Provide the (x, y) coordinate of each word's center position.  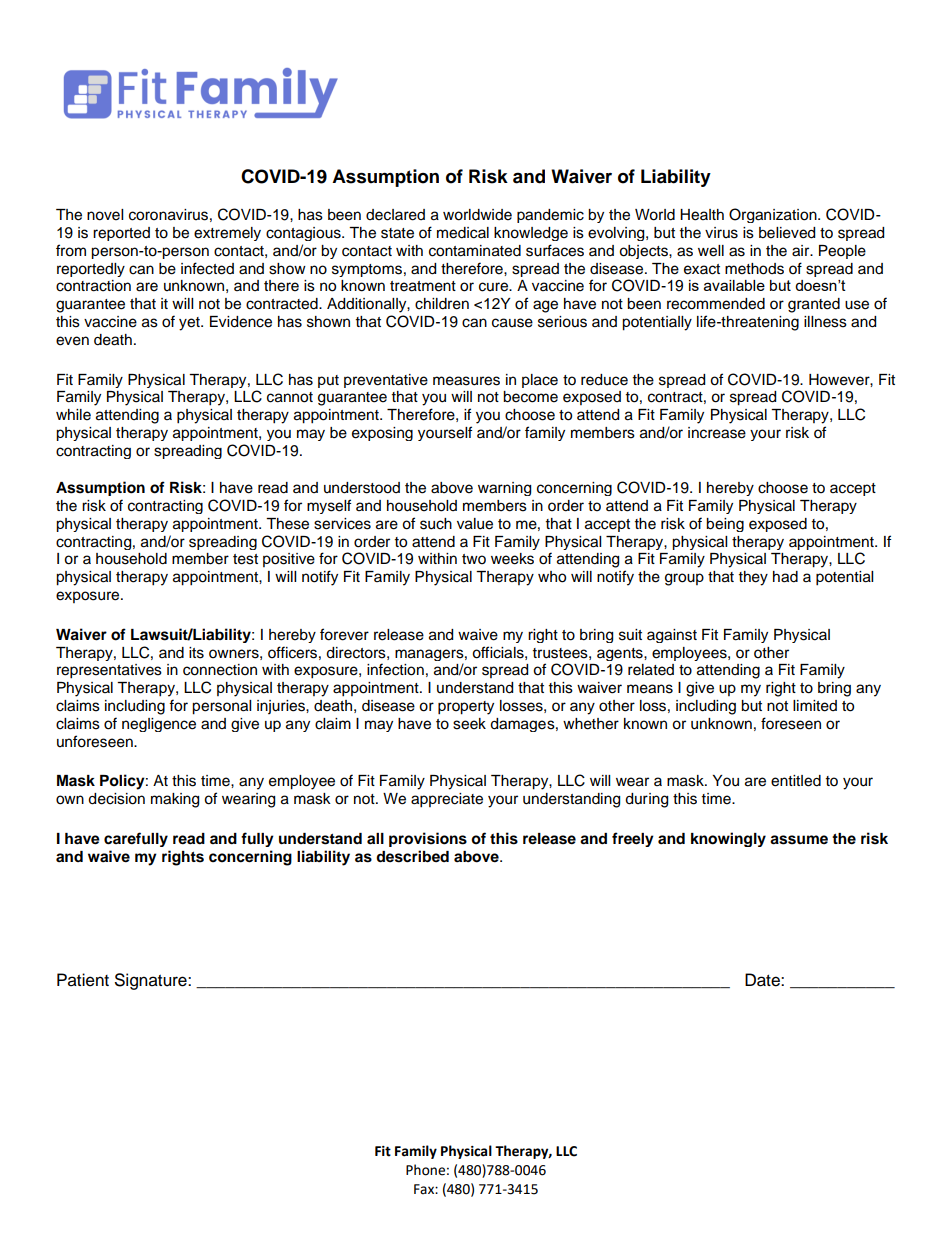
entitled (796, 781)
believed (787, 233)
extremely (227, 234)
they (753, 578)
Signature (152, 981)
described (412, 856)
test (245, 559)
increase (717, 433)
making (175, 800)
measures (466, 381)
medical (463, 233)
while (73, 415)
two (474, 559)
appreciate (447, 800)
